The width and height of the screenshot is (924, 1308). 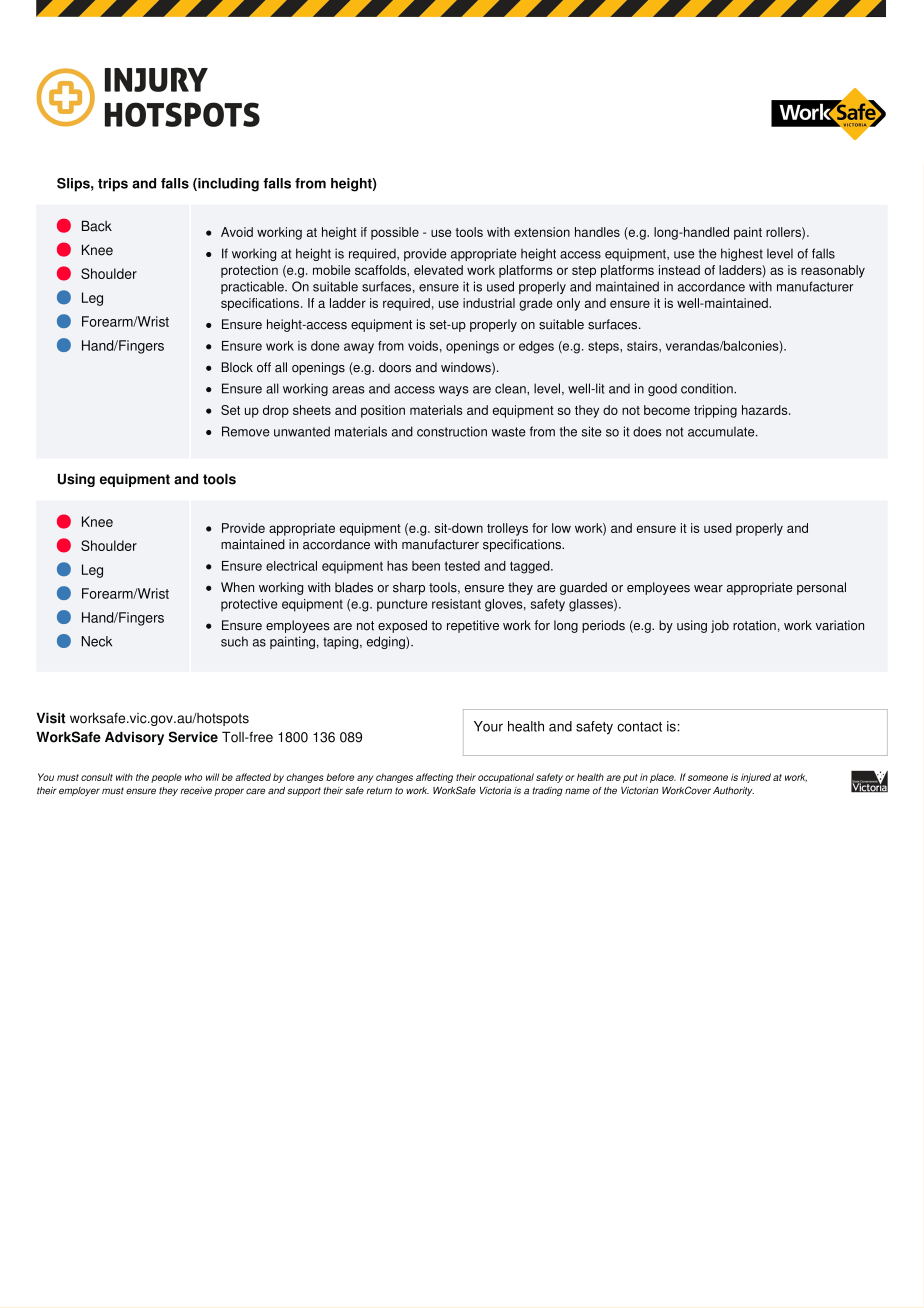 I want to click on people, so click(x=166, y=778).
